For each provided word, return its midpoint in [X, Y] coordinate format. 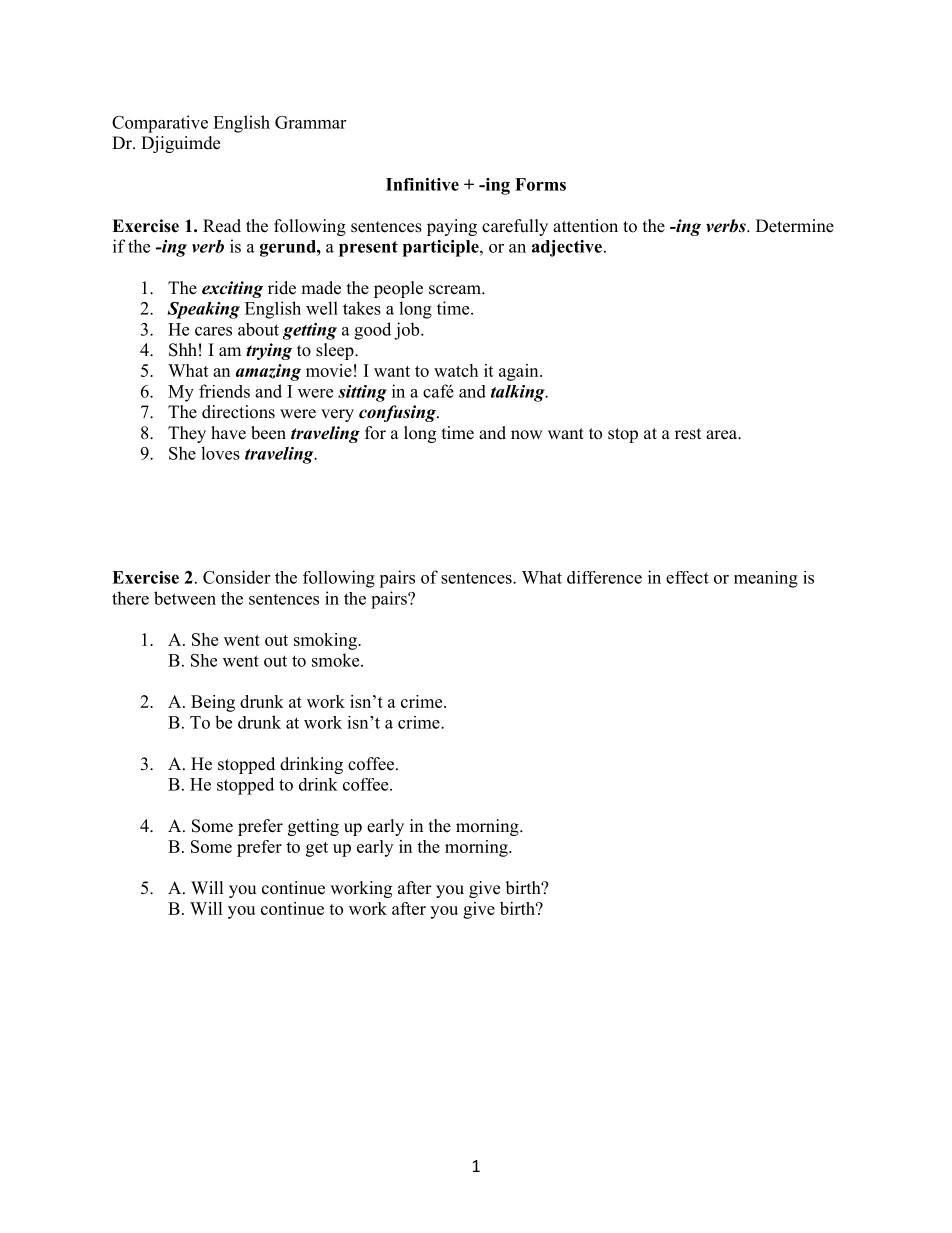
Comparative [160, 124]
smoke [337, 660]
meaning [766, 579]
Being [213, 703]
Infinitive [422, 184]
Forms [540, 184]
